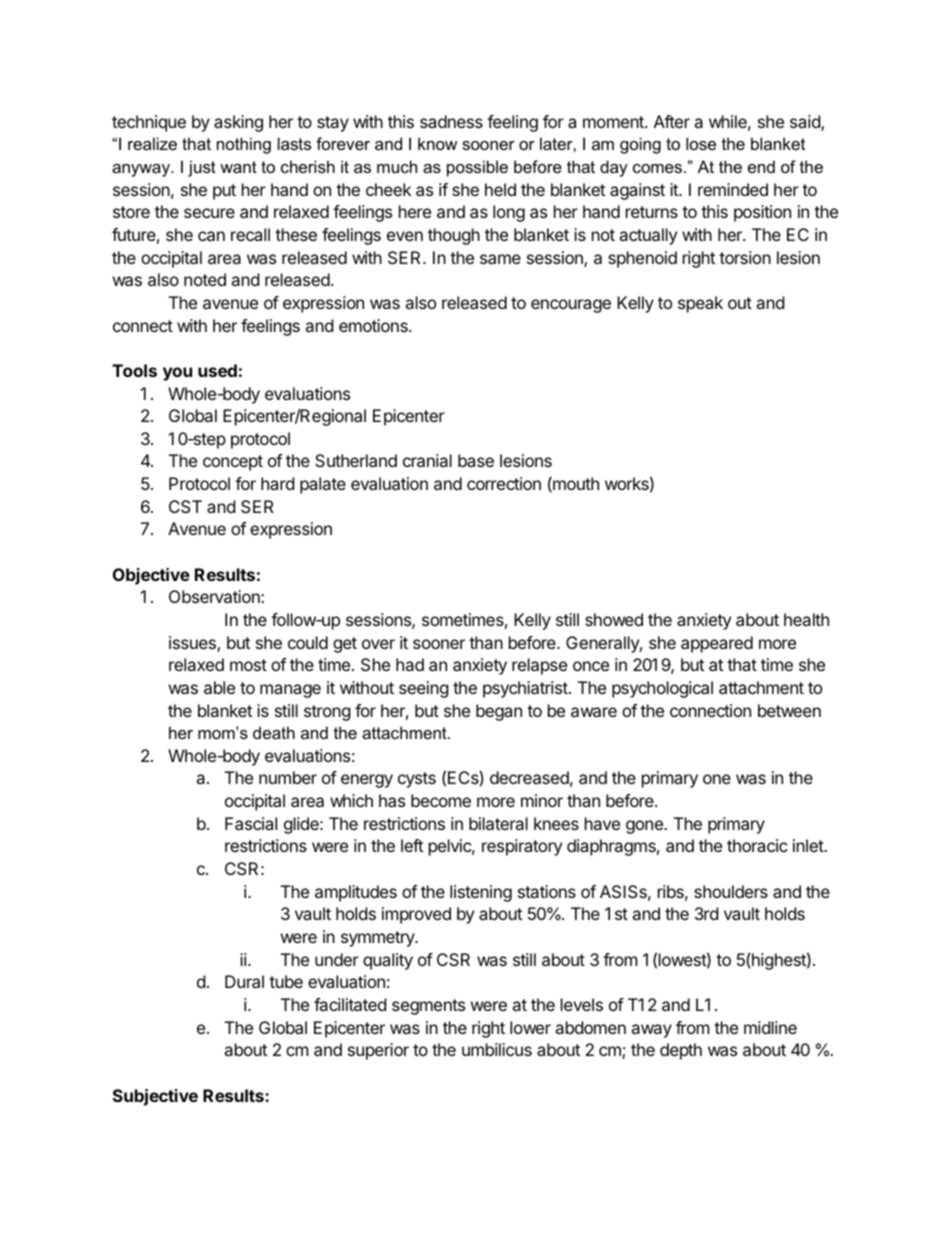 The width and height of the screenshot is (952, 1233). What do you see at coordinates (417, 780) in the screenshot?
I see `cysts` at bounding box center [417, 780].
